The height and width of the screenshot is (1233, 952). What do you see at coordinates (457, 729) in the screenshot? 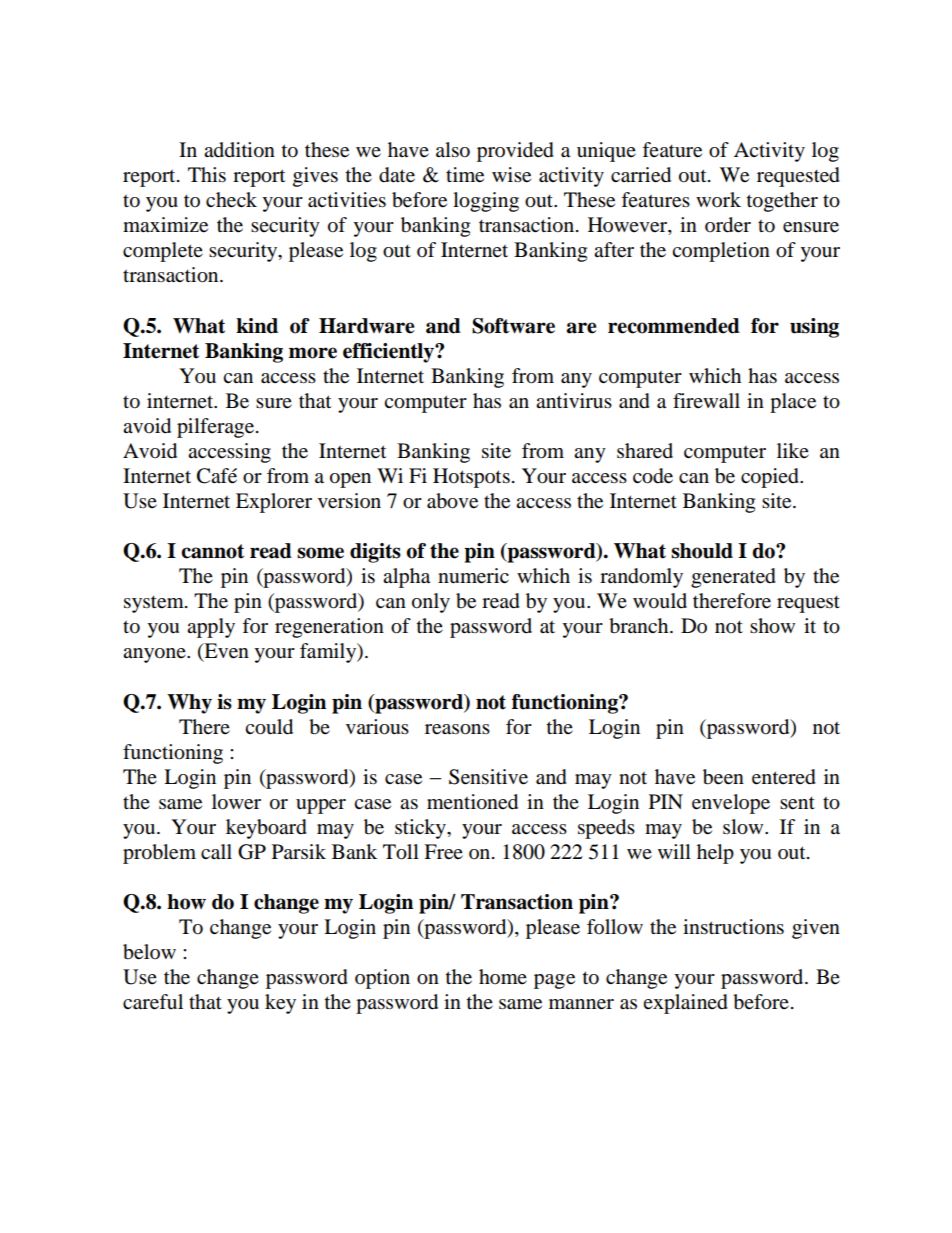
I see `reasons` at bounding box center [457, 729].
